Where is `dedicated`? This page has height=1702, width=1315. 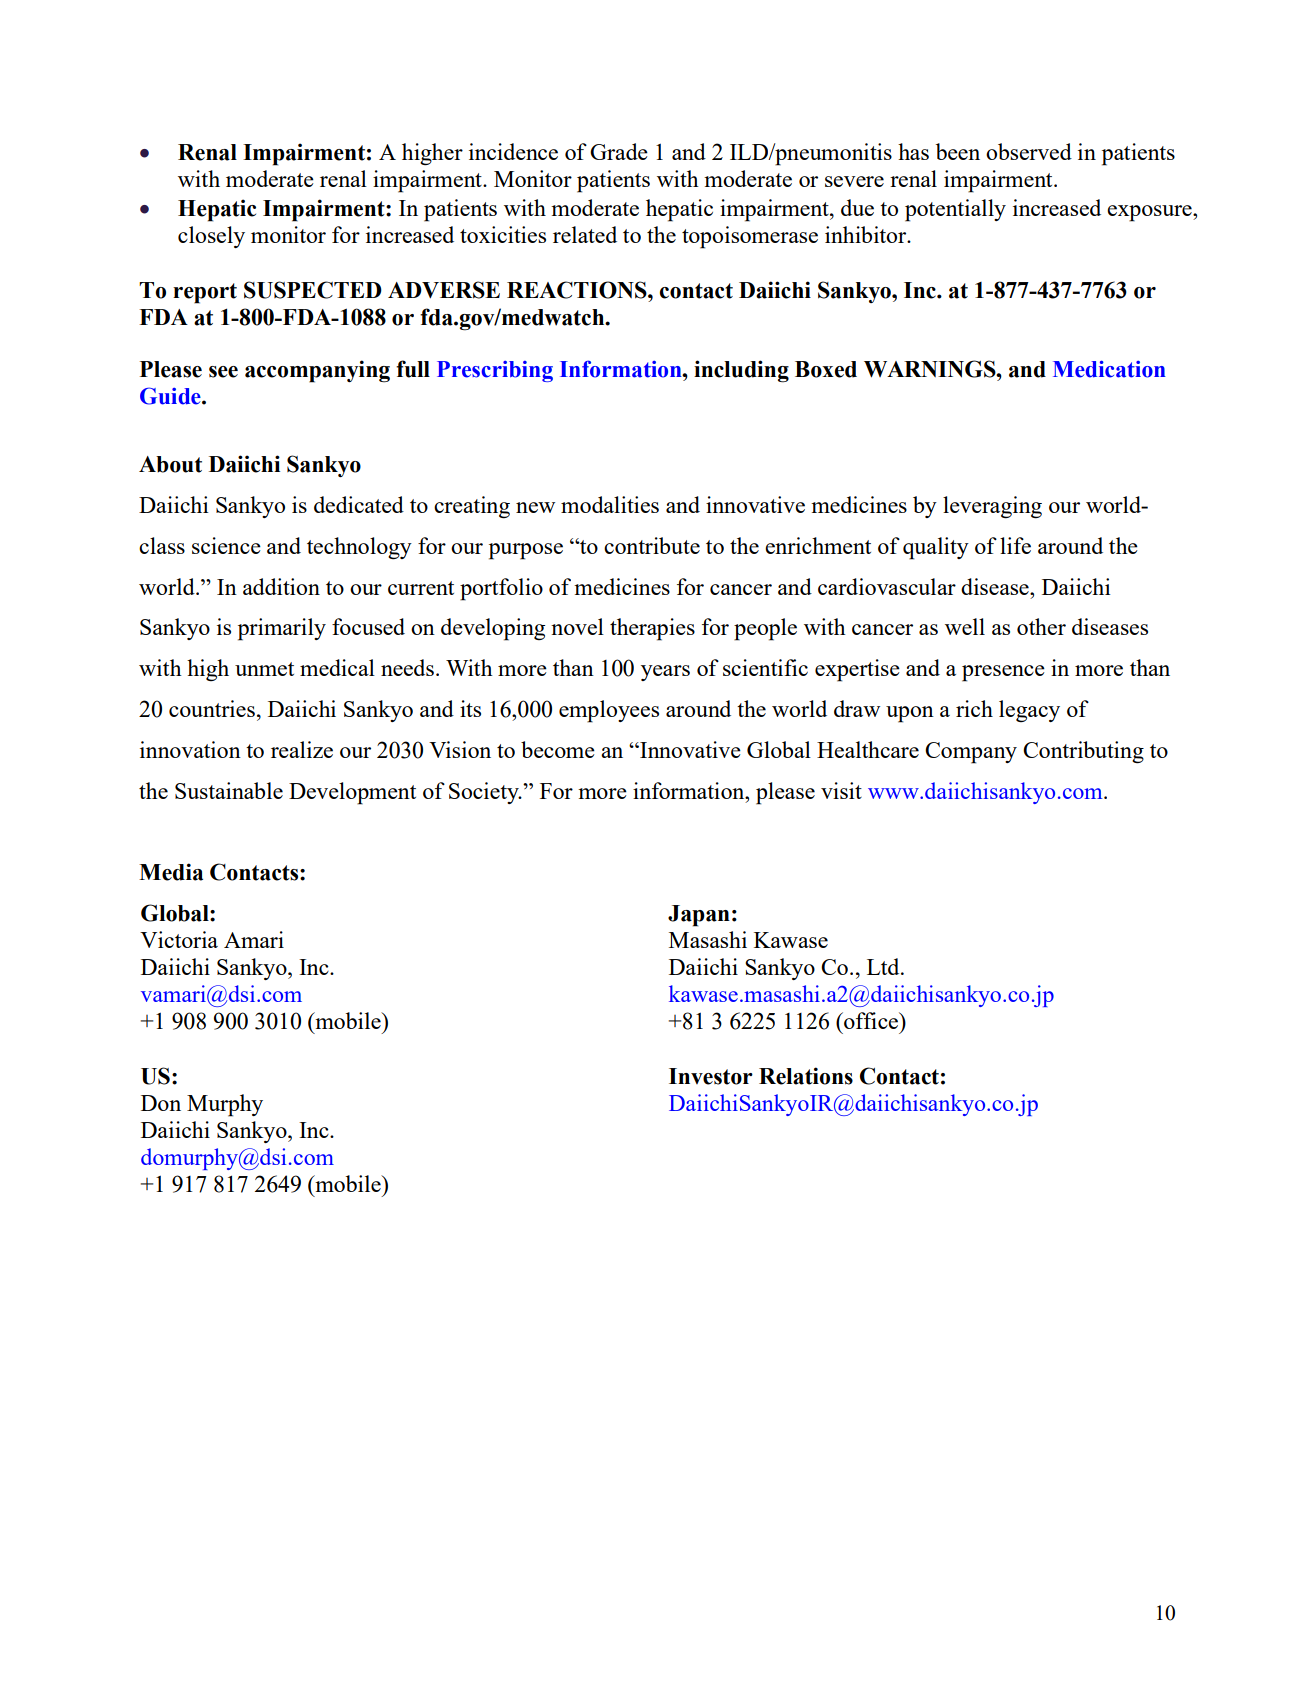 dedicated is located at coordinates (359, 504).
